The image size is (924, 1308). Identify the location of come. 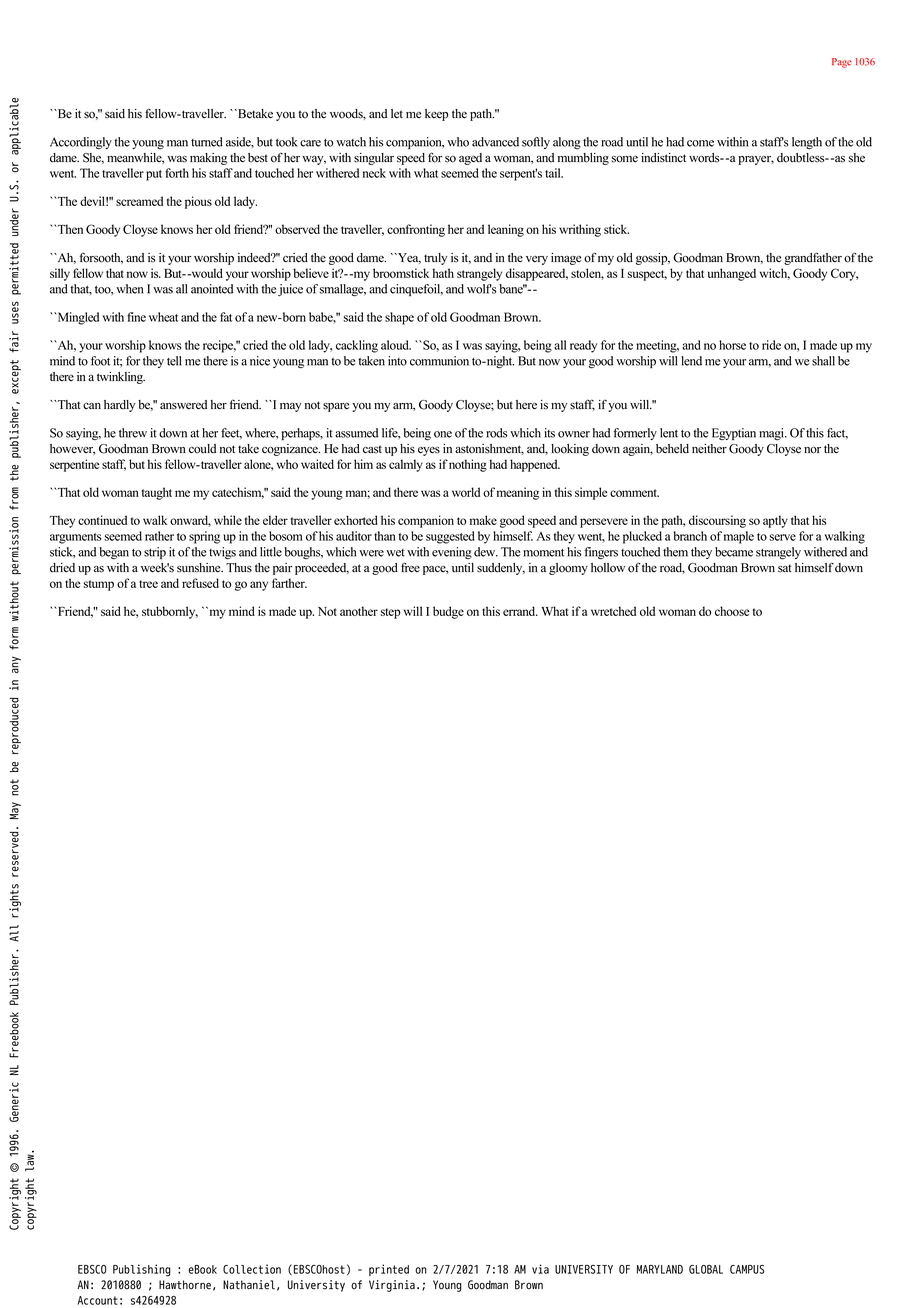
(700, 143).
